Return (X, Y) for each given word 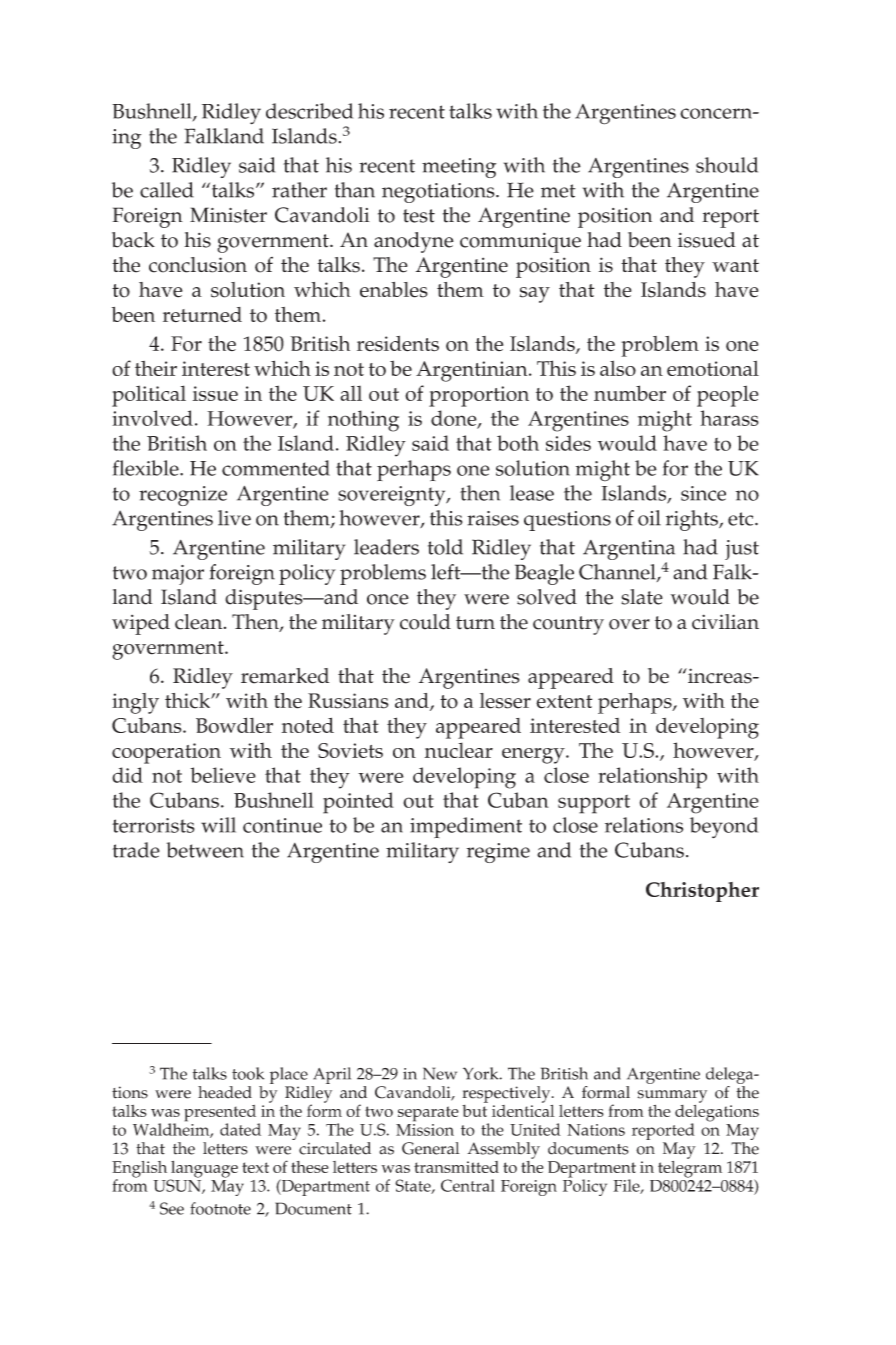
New (440, 1073)
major (178, 575)
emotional (713, 368)
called (167, 190)
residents (398, 344)
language (203, 1170)
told (445, 547)
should (727, 165)
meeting (459, 168)
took (248, 1073)
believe (223, 775)
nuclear (459, 750)
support (594, 804)
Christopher (702, 892)
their (156, 368)
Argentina (629, 551)
